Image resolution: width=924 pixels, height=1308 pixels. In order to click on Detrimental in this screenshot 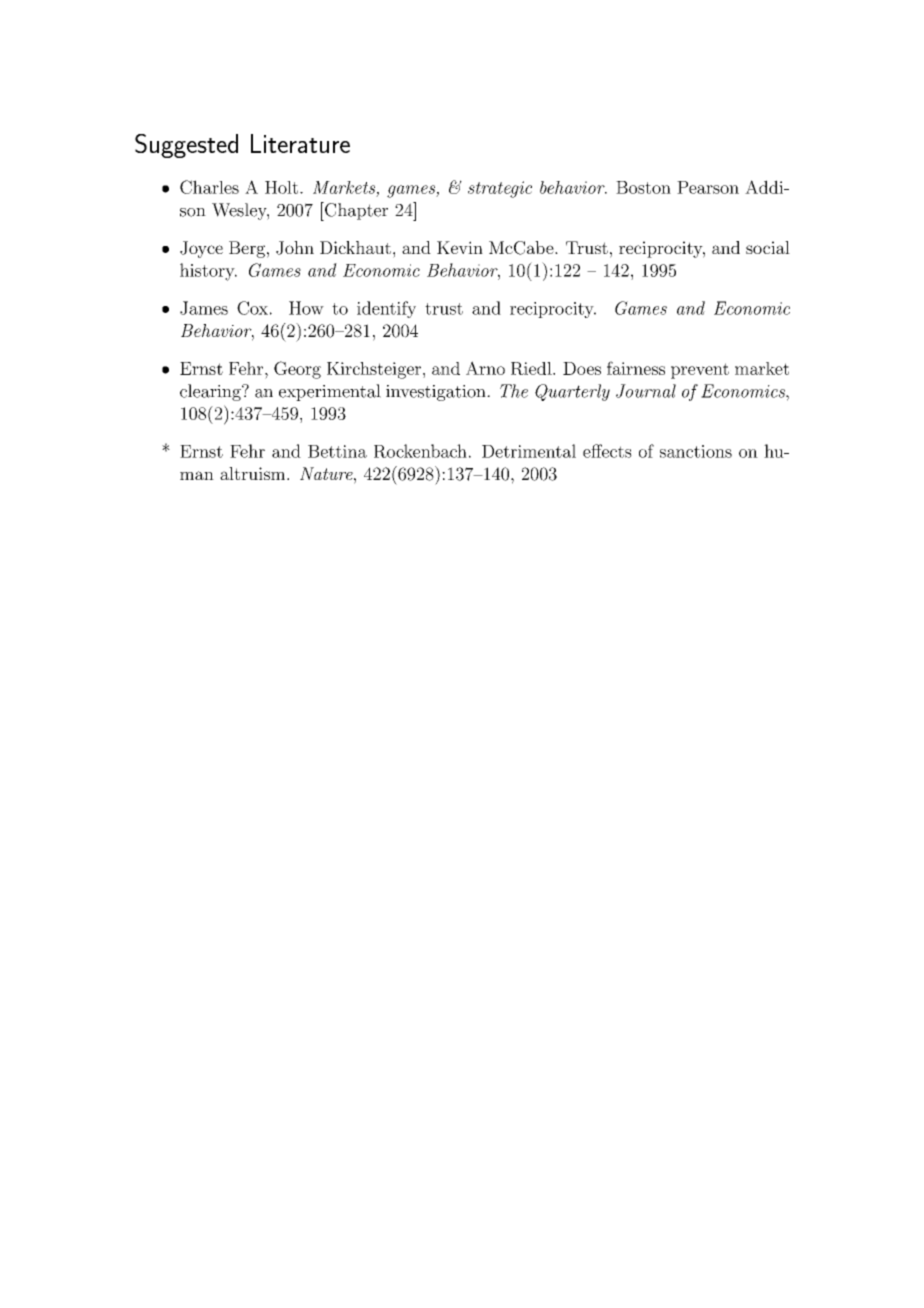, I will do `click(529, 451)`.
